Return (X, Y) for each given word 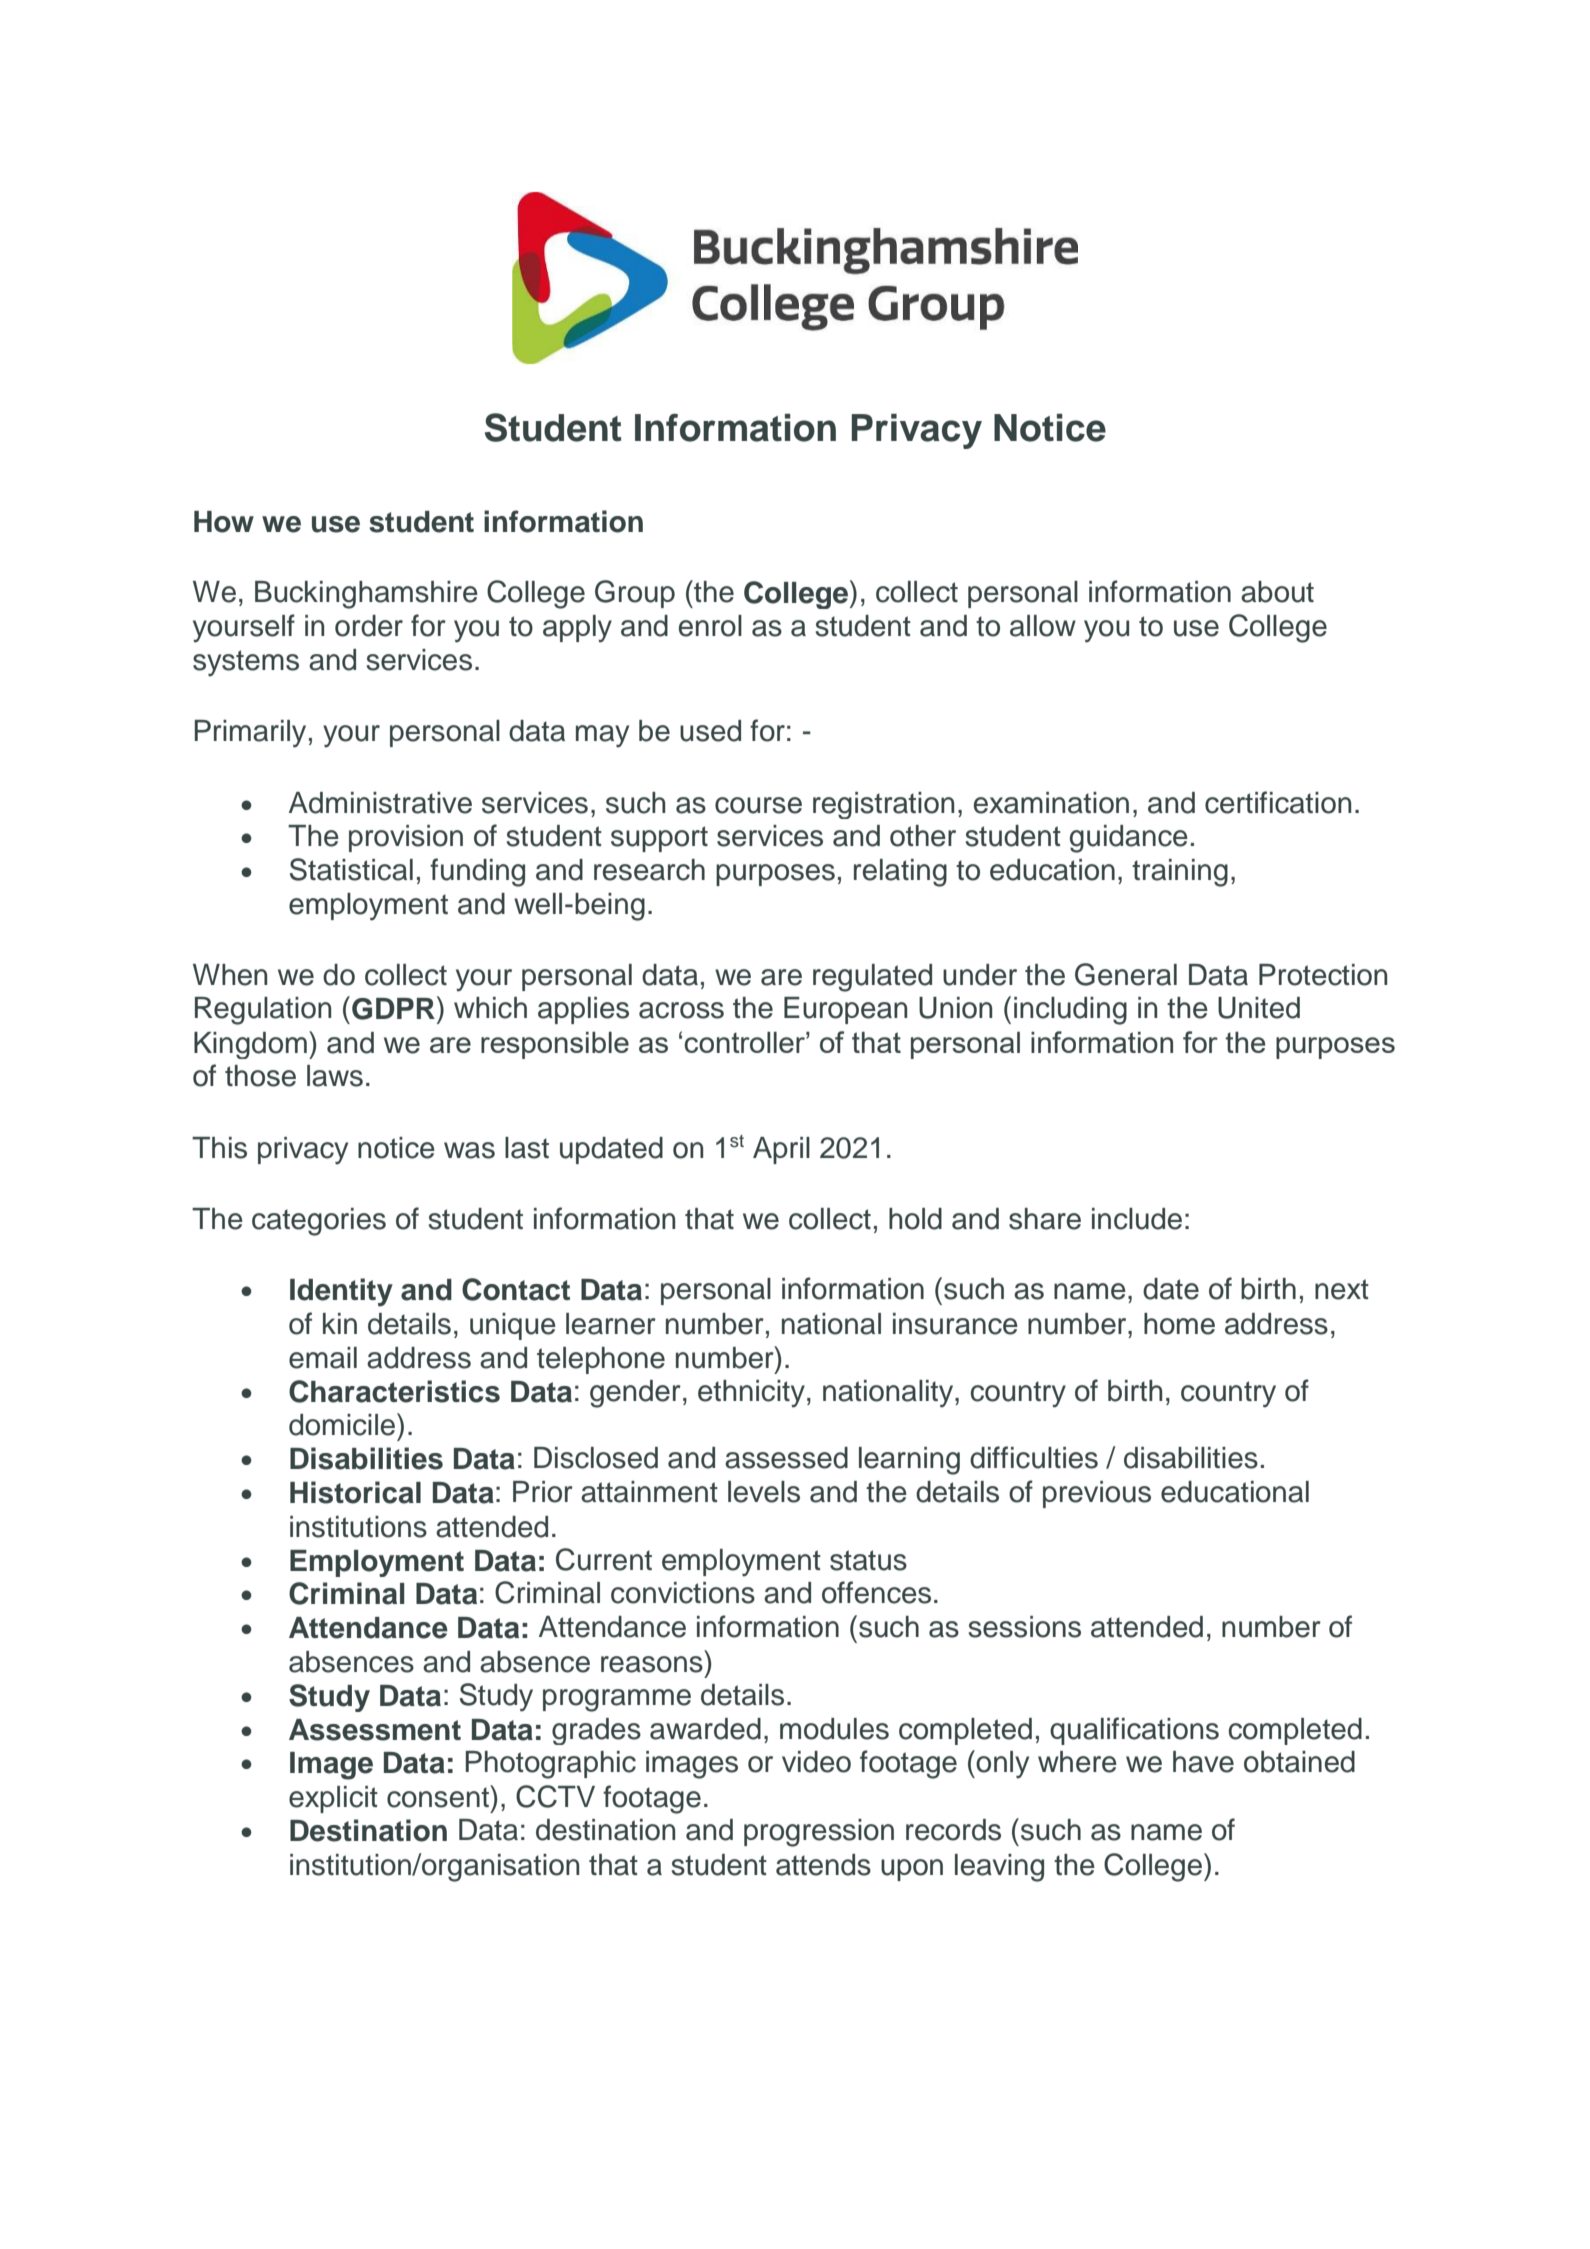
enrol (710, 626)
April (781, 1150)
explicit (333, 1799)
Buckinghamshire (366, 595)
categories (319, 1222)
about (1277, 592)
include (1137, 1219)
